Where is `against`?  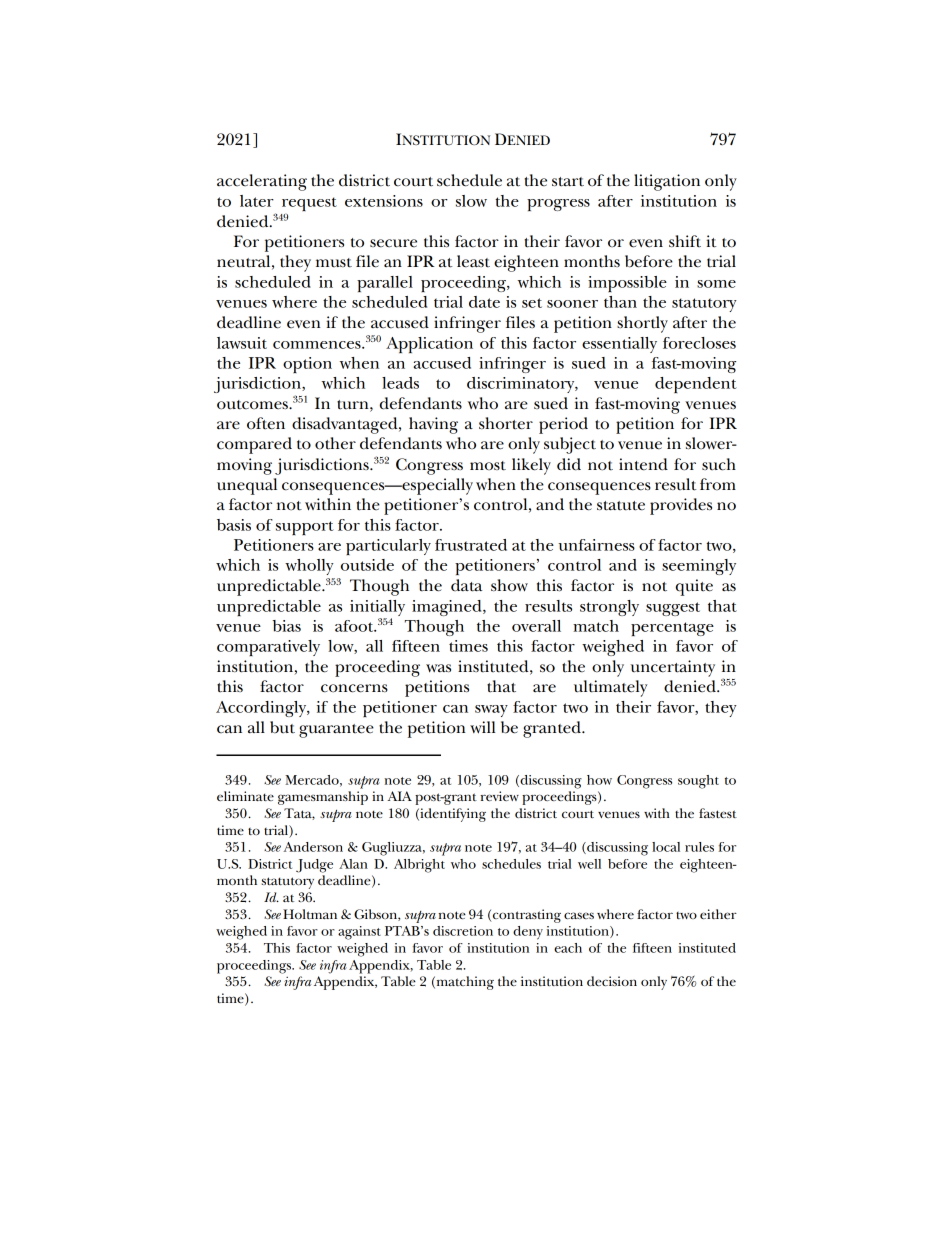
against is located at coordinates (359, 933).
